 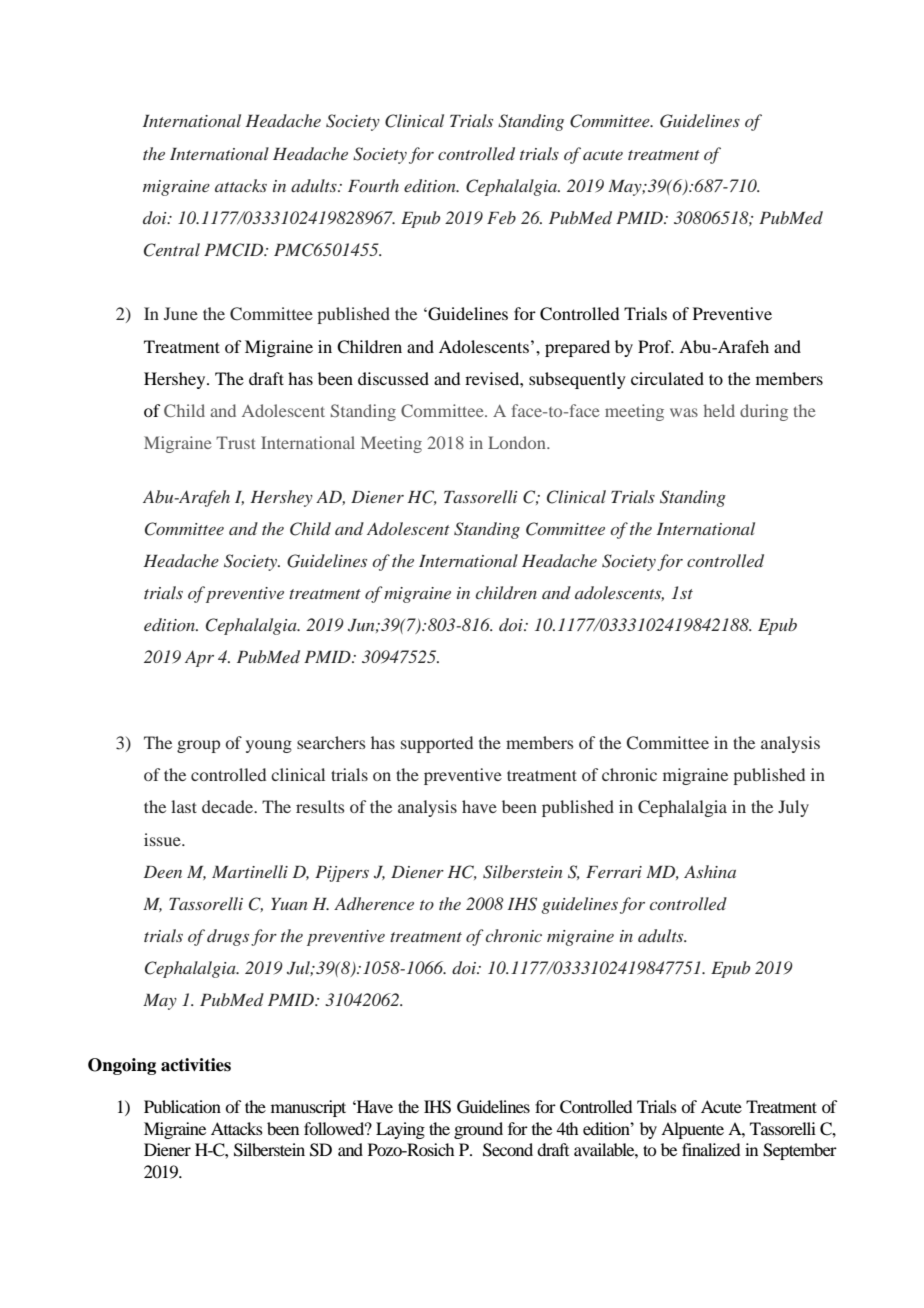 What do you see at coordinates (711, 1149) in the page?
I see `finalized` at bounding box center [711, 1149].
